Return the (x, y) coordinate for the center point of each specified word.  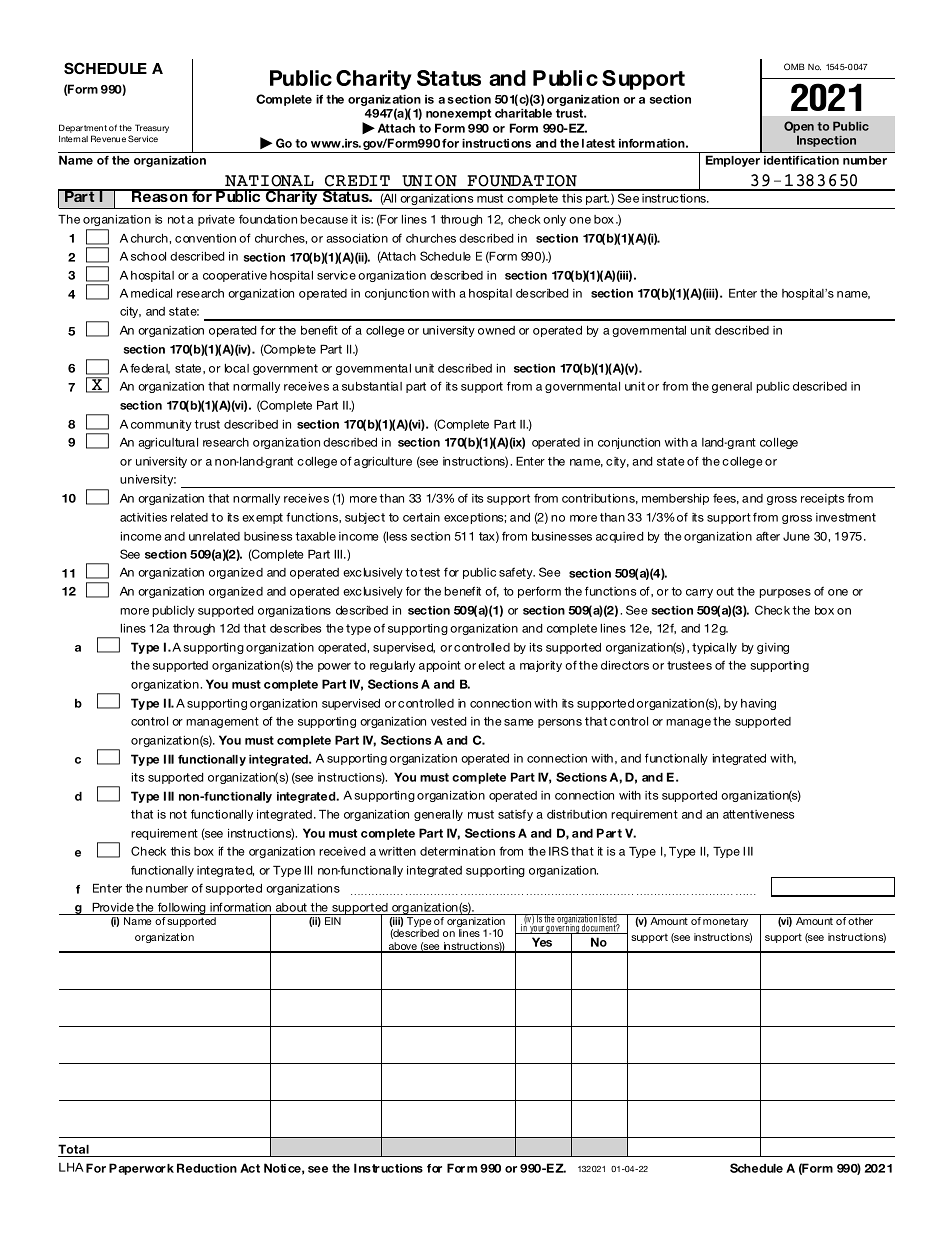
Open (799, 128)
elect (491, 665)
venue (114, 139)
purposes (785, 593)
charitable (523, 113)
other (860, 921)
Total (74, 1150)
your (537, 930)
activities (143, 517)
